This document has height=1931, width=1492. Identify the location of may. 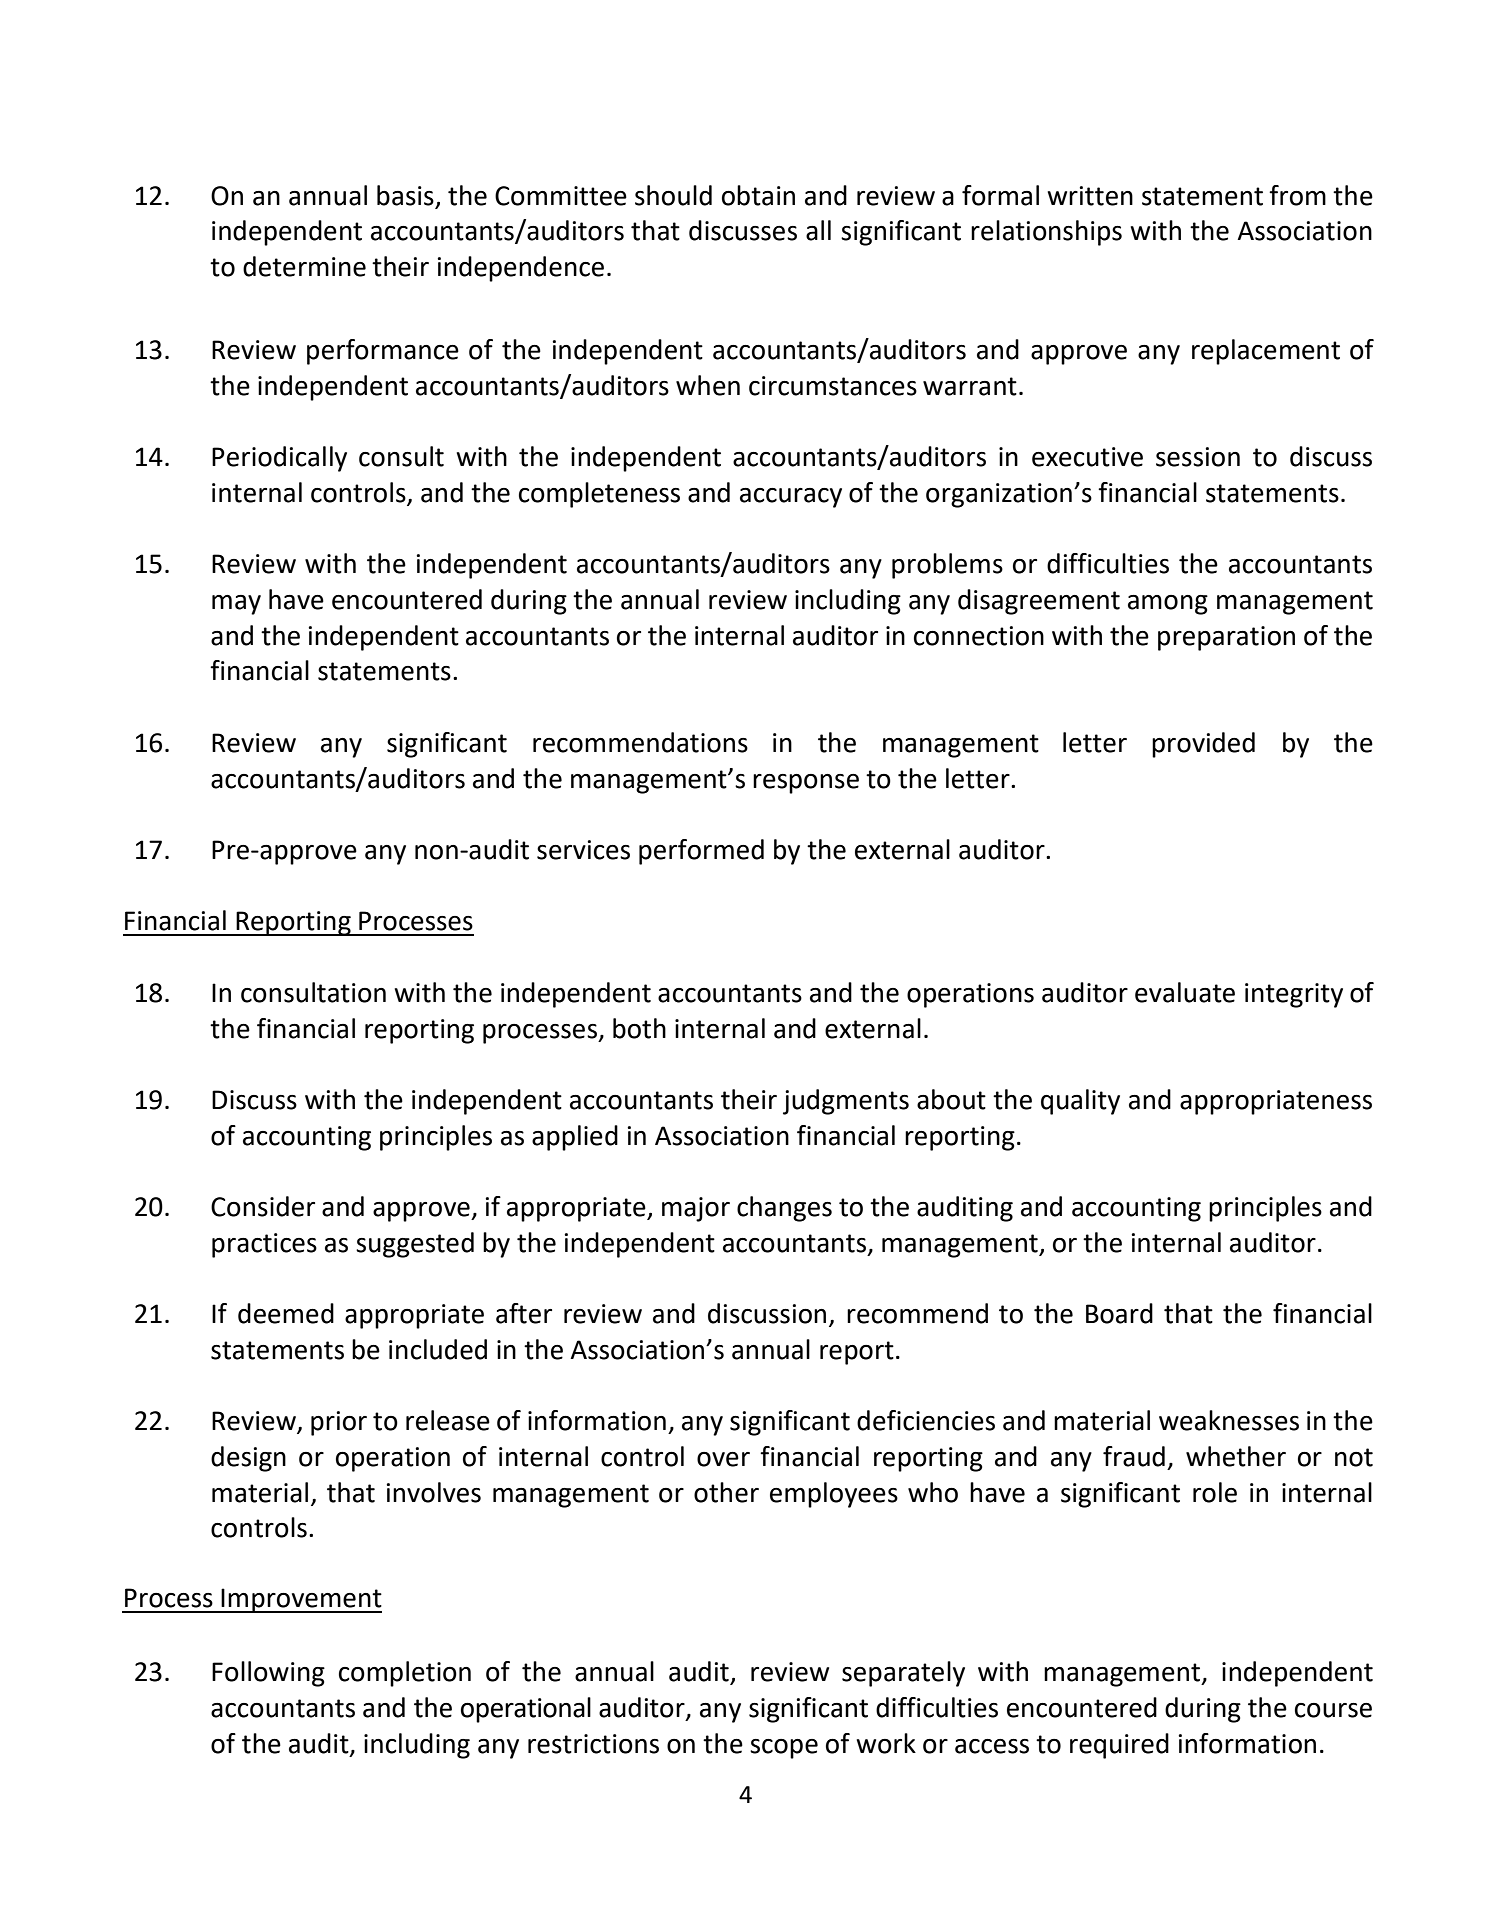
(236, 605).
